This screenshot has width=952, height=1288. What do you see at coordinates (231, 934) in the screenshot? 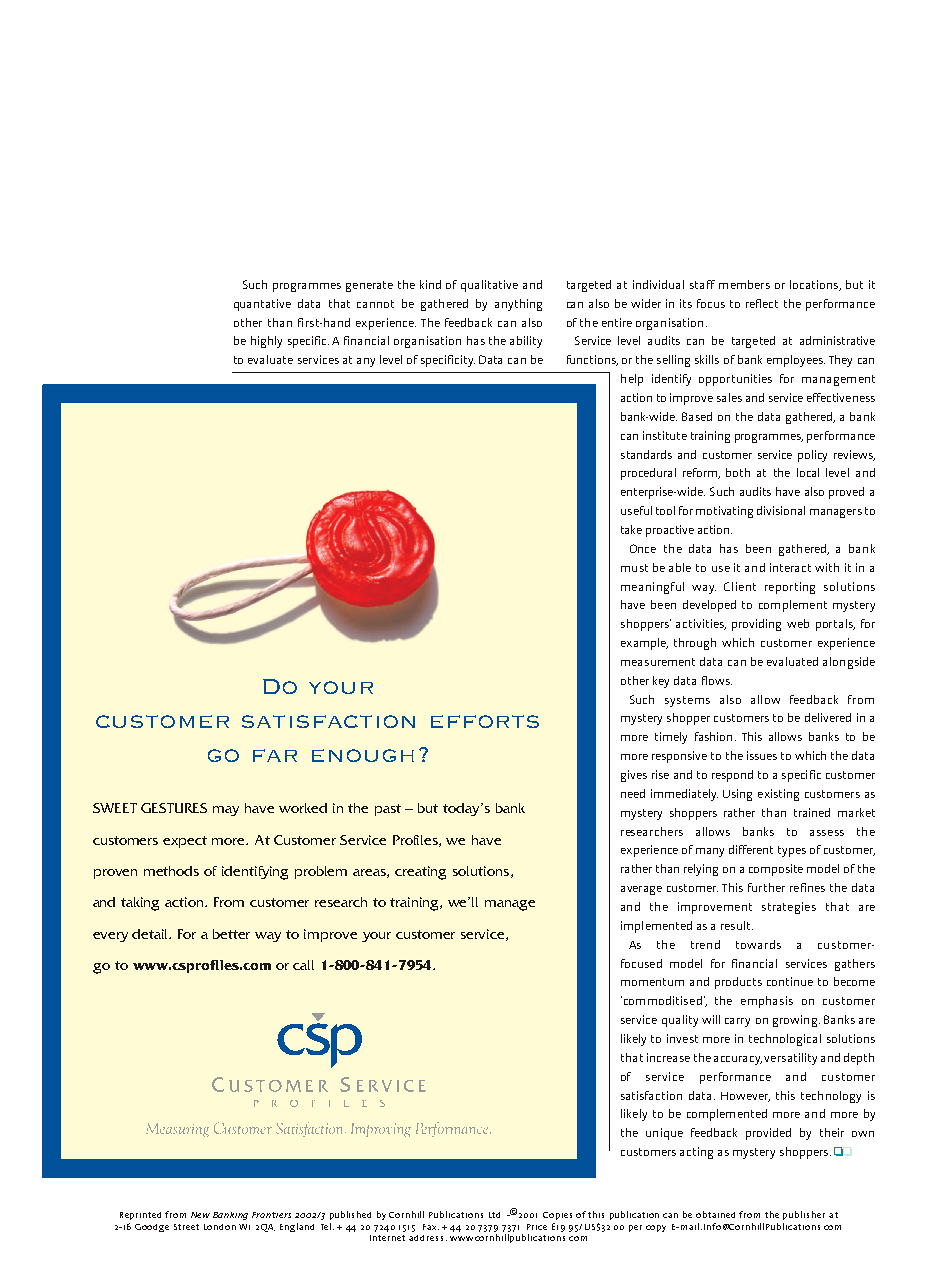
I see `better` at bounding box center [231, 934].
